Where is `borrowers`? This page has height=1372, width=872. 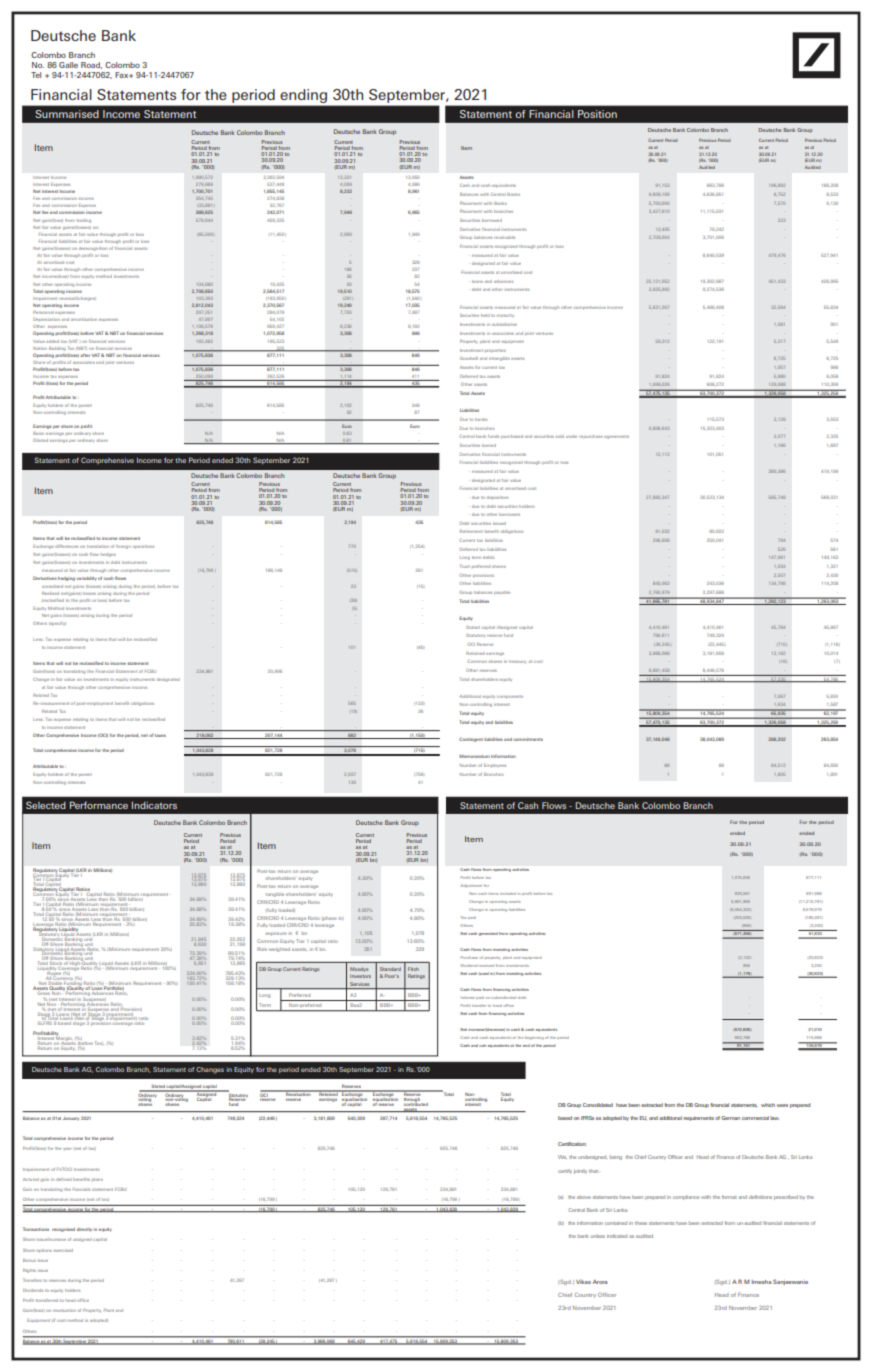 borrowers is located at coordinates (509, 514).
